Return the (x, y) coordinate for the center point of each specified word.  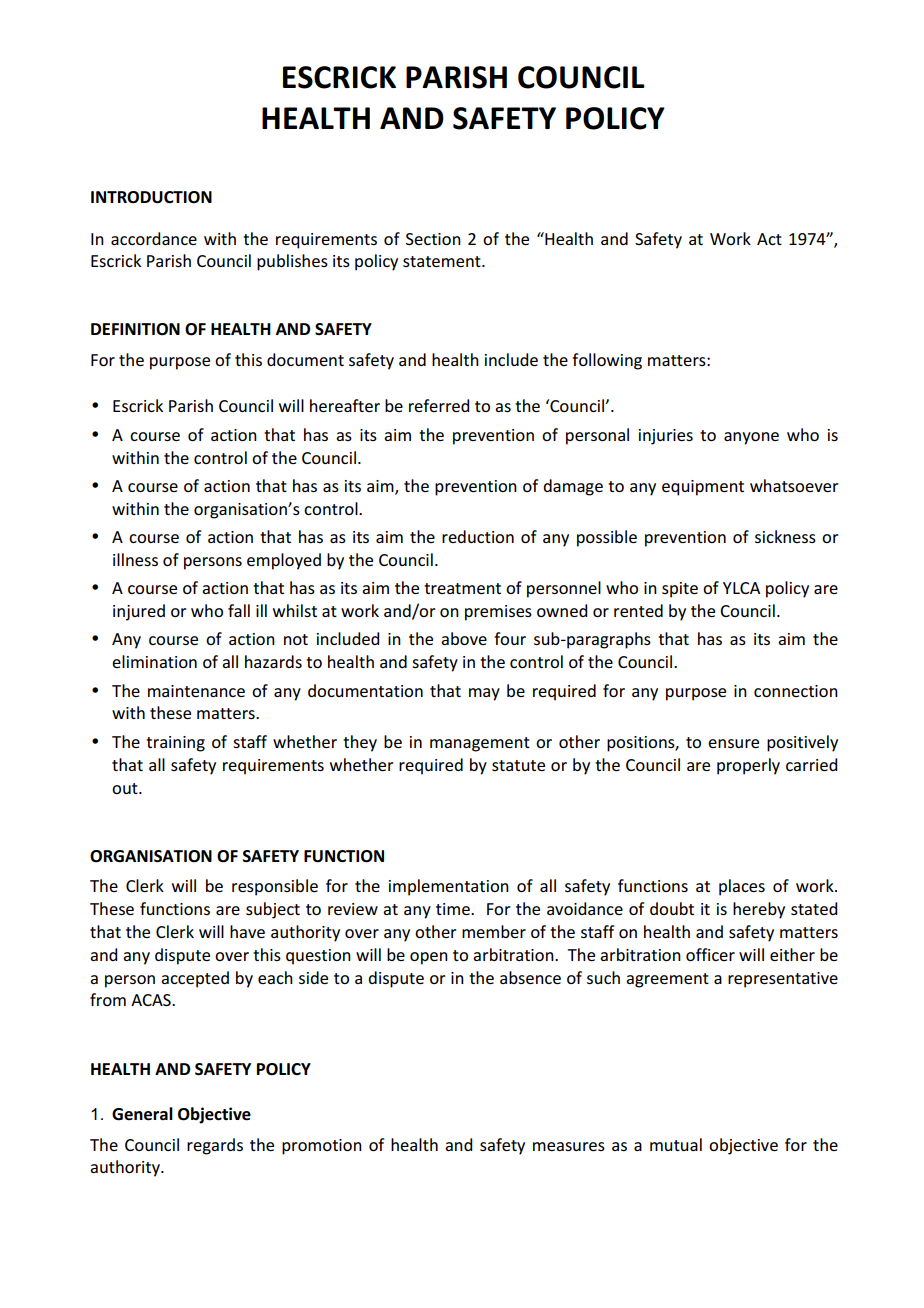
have (247, 931)
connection (796, 691)
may (484, 694)
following (607, 361)
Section (433, 239)
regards (215, 1146)
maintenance (196, 691)
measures (569, 1146)
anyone (751, 438)
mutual (676, 1144)
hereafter (345, 405)
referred (439, 405)
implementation (449, 887)
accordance (154, 238)
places (742, 887)
